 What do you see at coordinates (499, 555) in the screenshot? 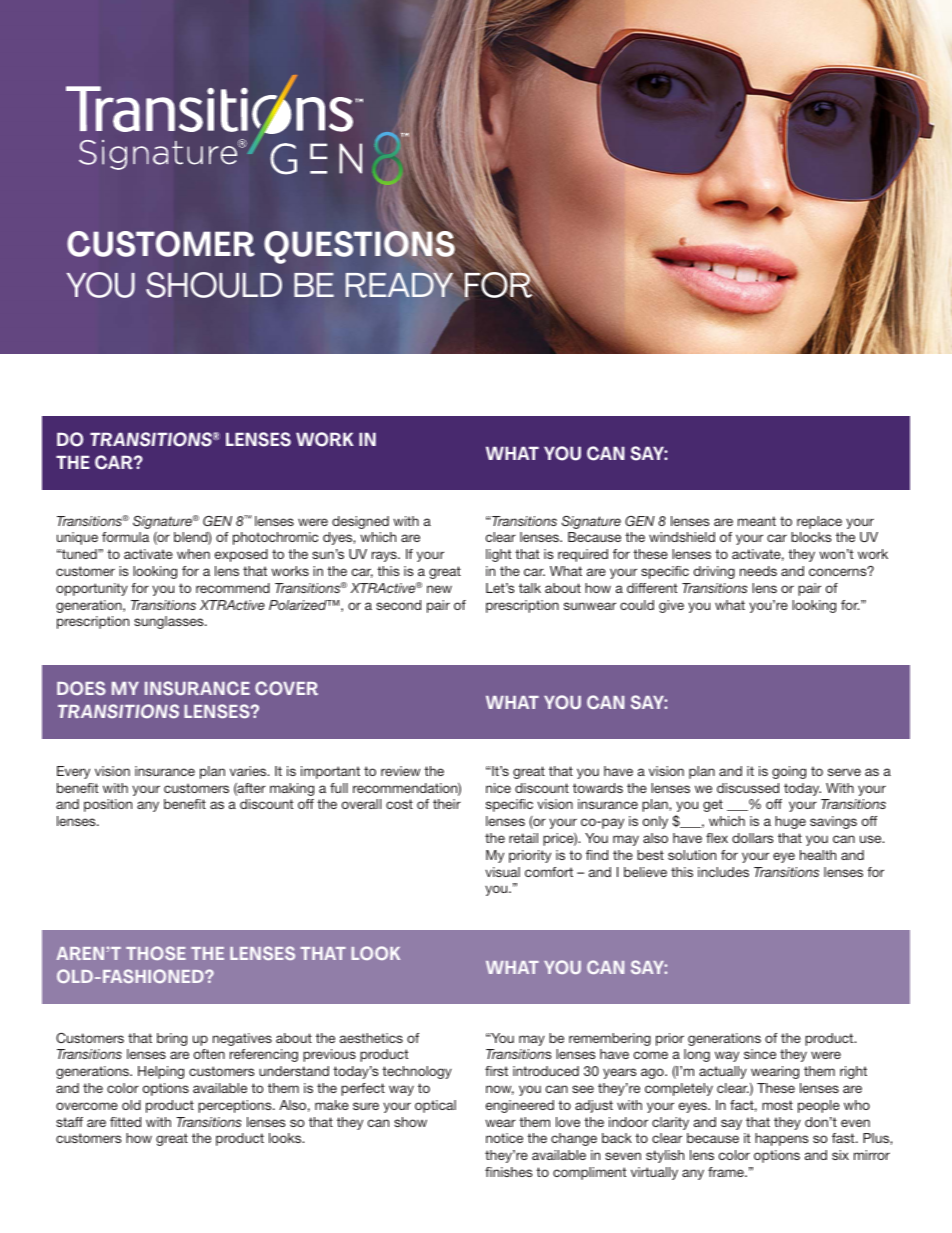
I see `light` at bounding box center [499, 555].
